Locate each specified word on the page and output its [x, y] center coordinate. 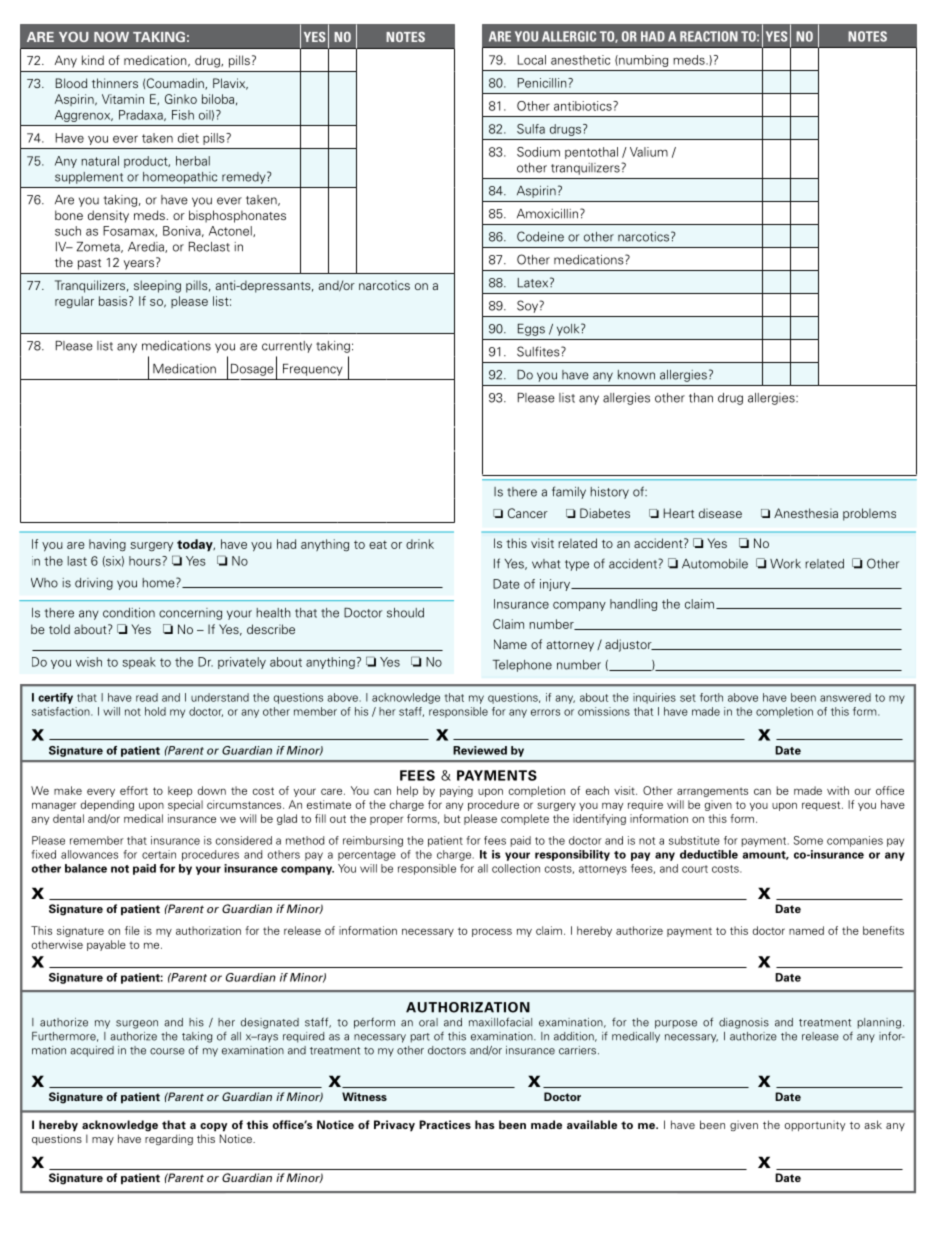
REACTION [709, 36]
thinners [115, 83]
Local [532, 60]
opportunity [815, 1126]
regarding [169, 1139]
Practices [445, 1124]
